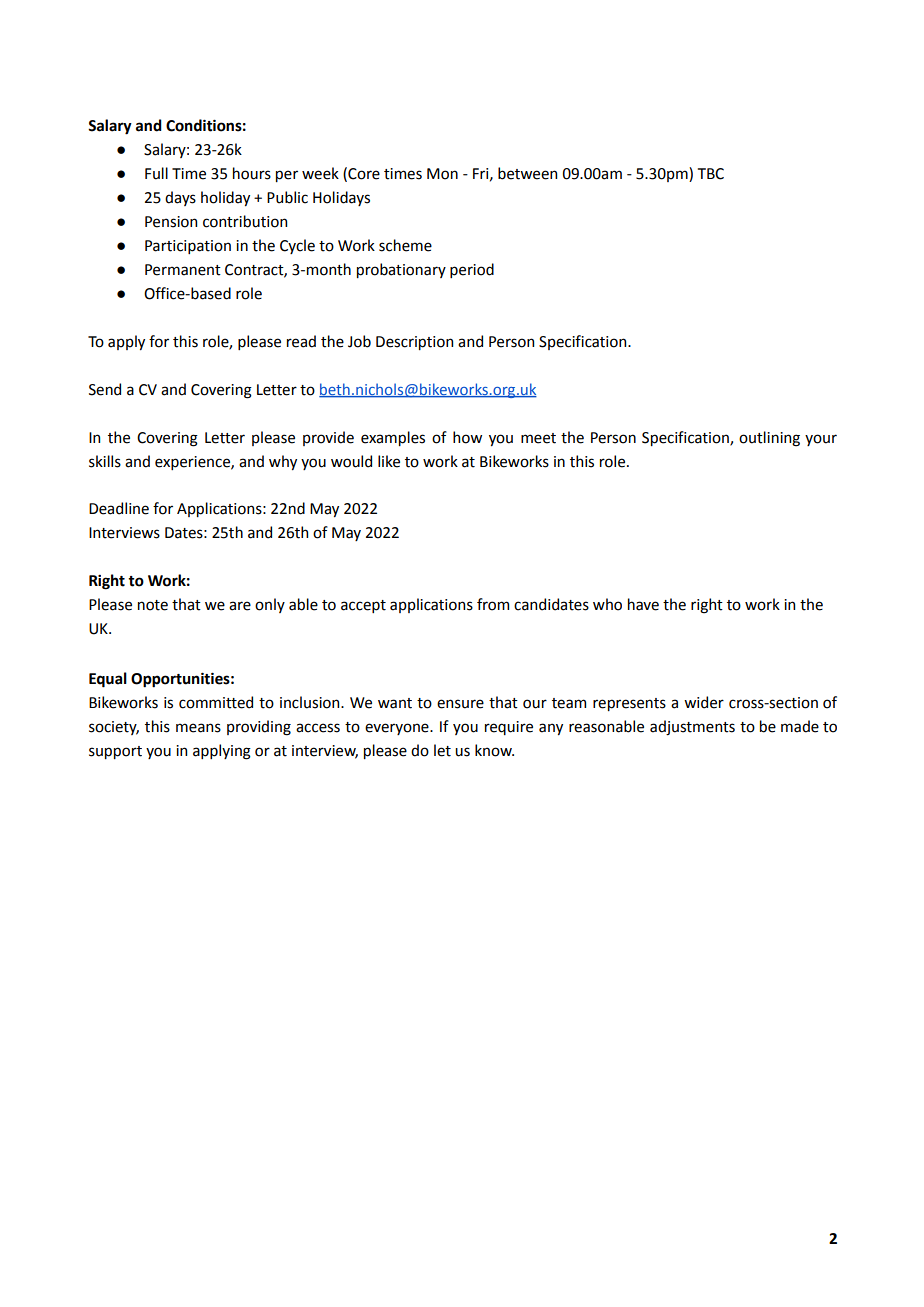 The width and height of the page is (924, 1307). I want to click on from, so click(493, 604).
